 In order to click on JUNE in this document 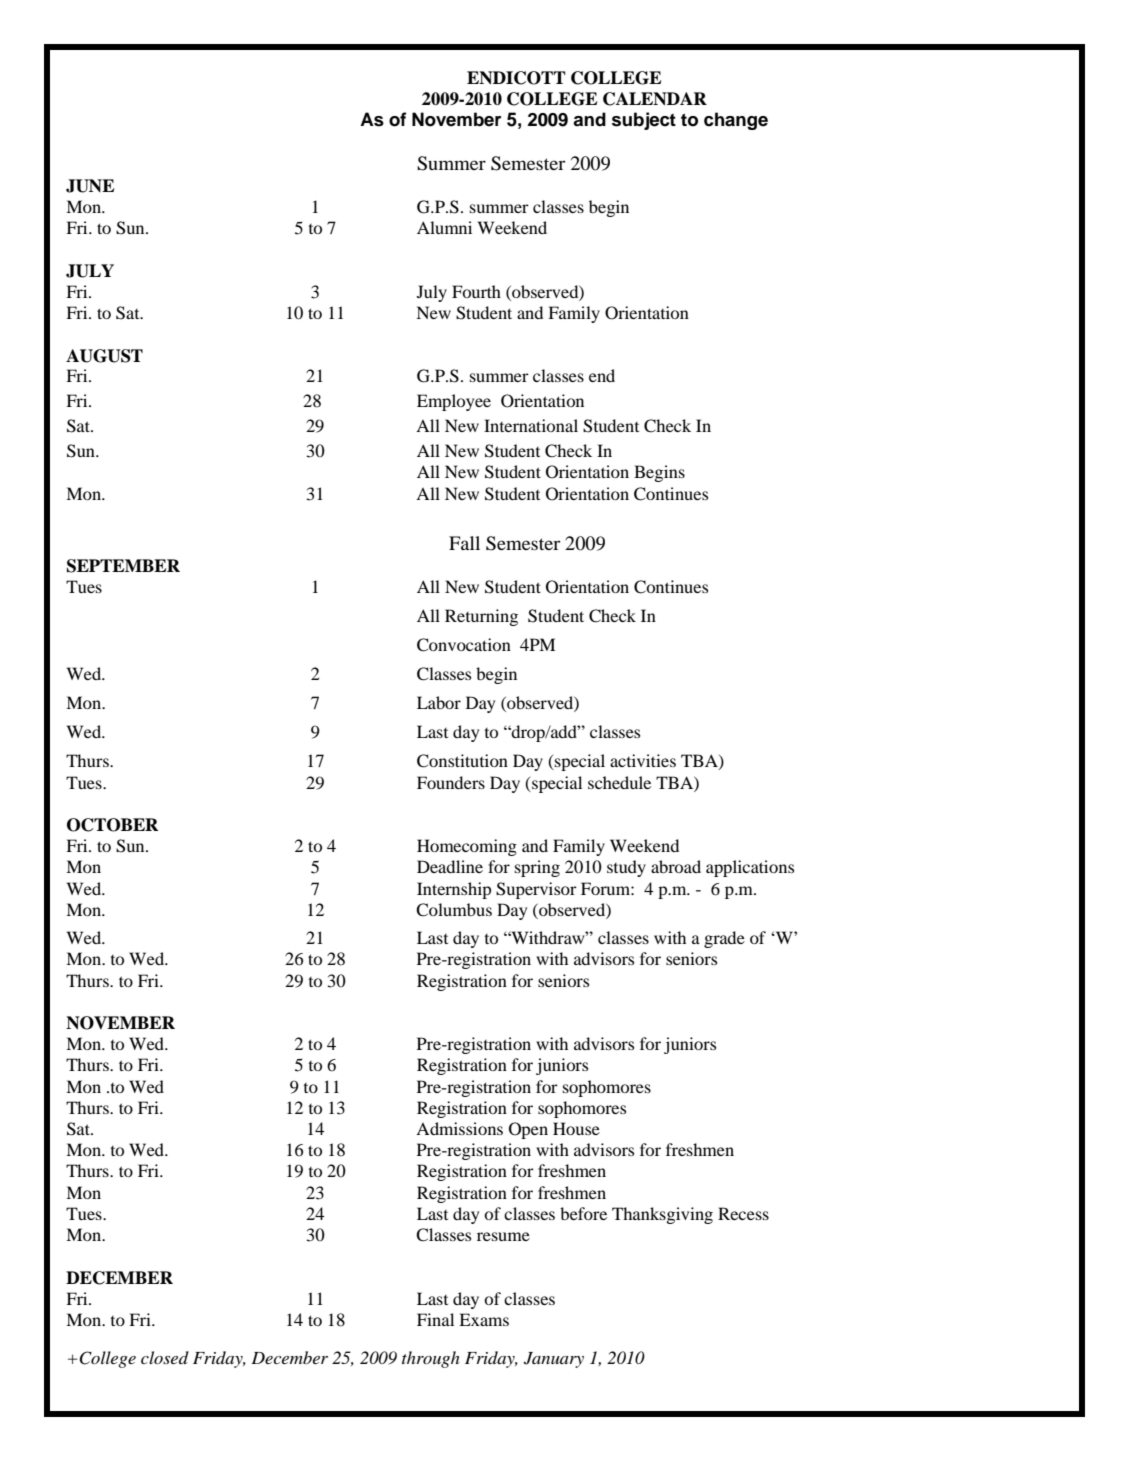, I will do `click(90, 186)`.
